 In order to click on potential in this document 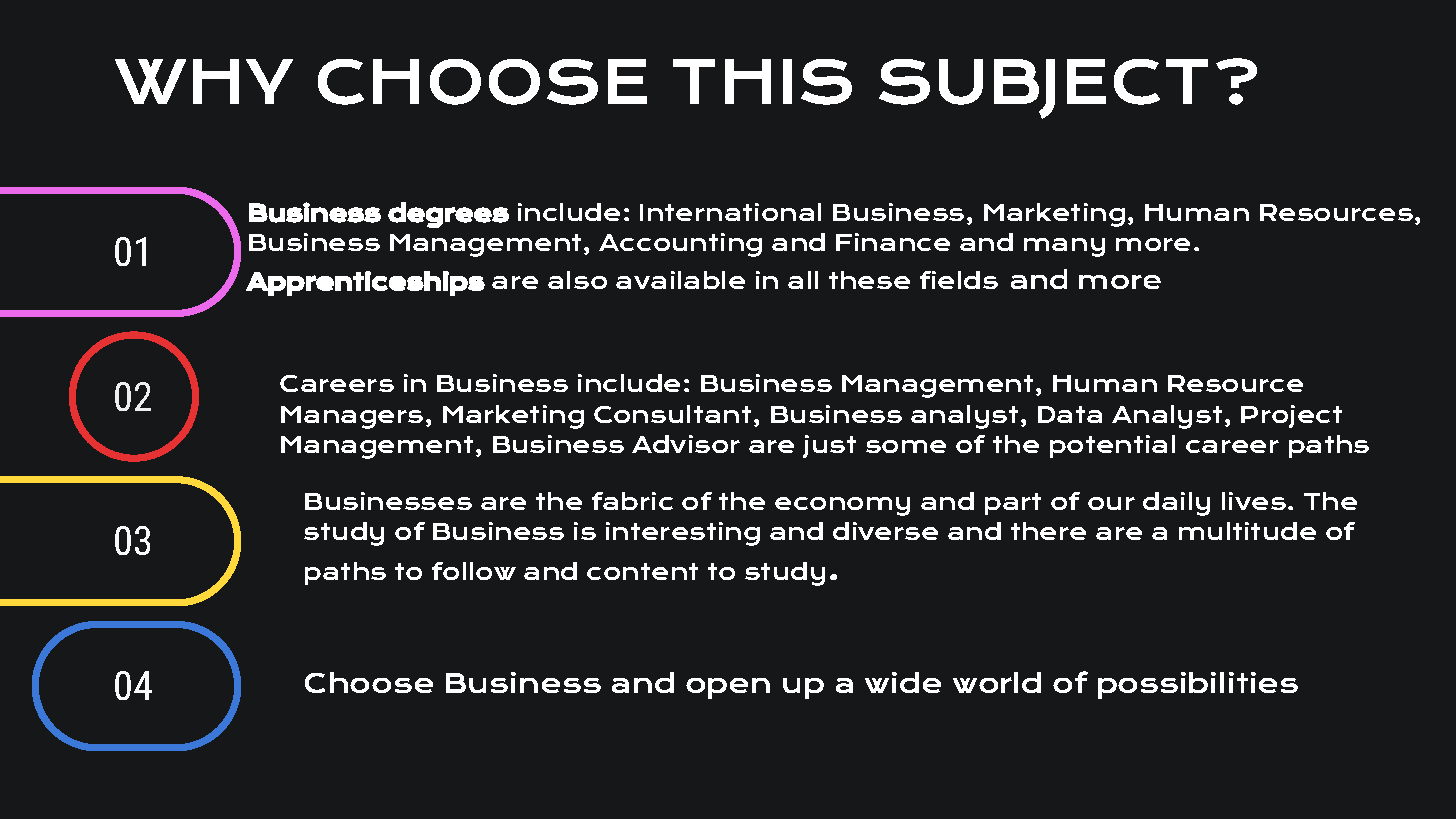, I will do `click(1112, 446)`.
